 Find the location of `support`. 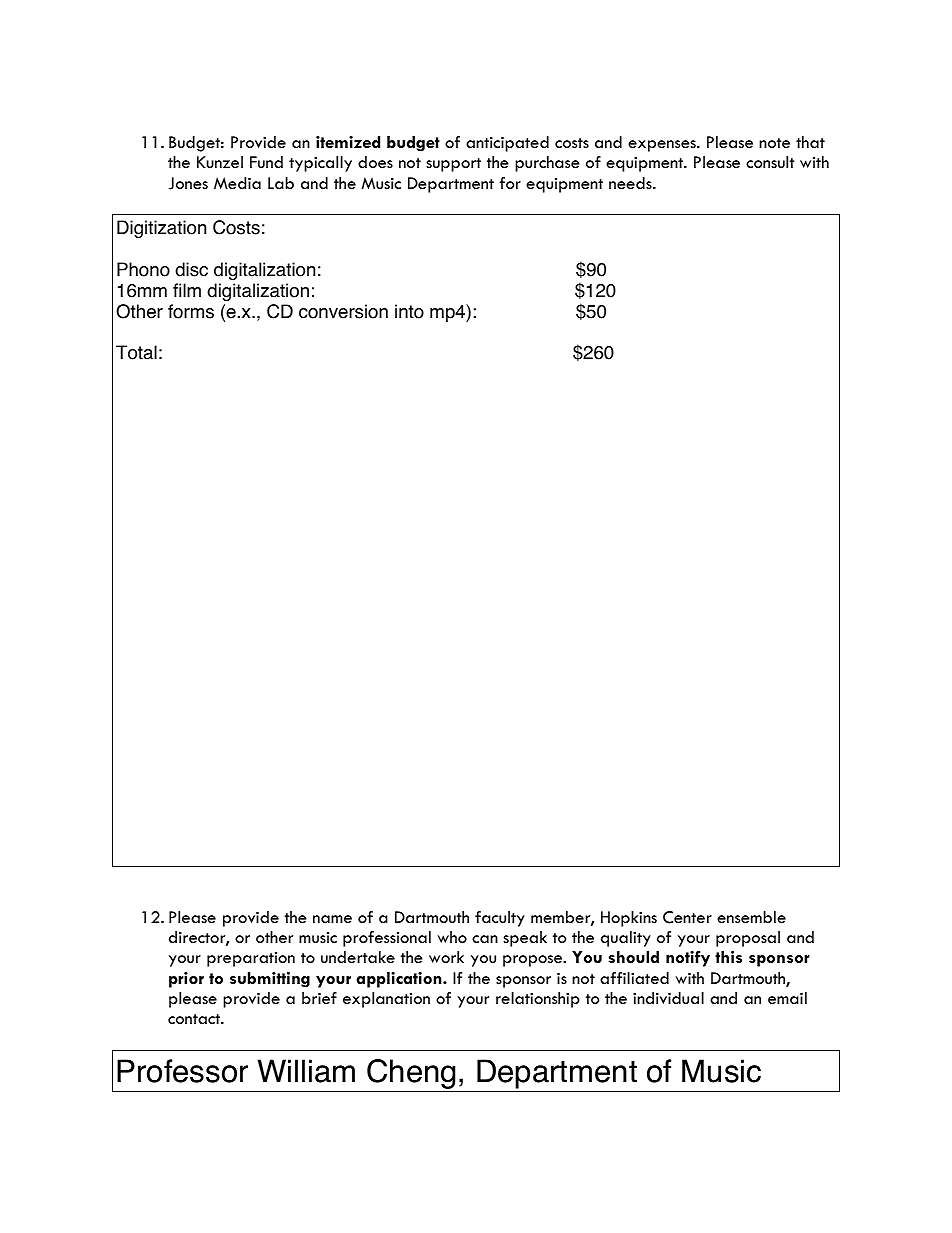

support is located at coordinates (453, 165).
